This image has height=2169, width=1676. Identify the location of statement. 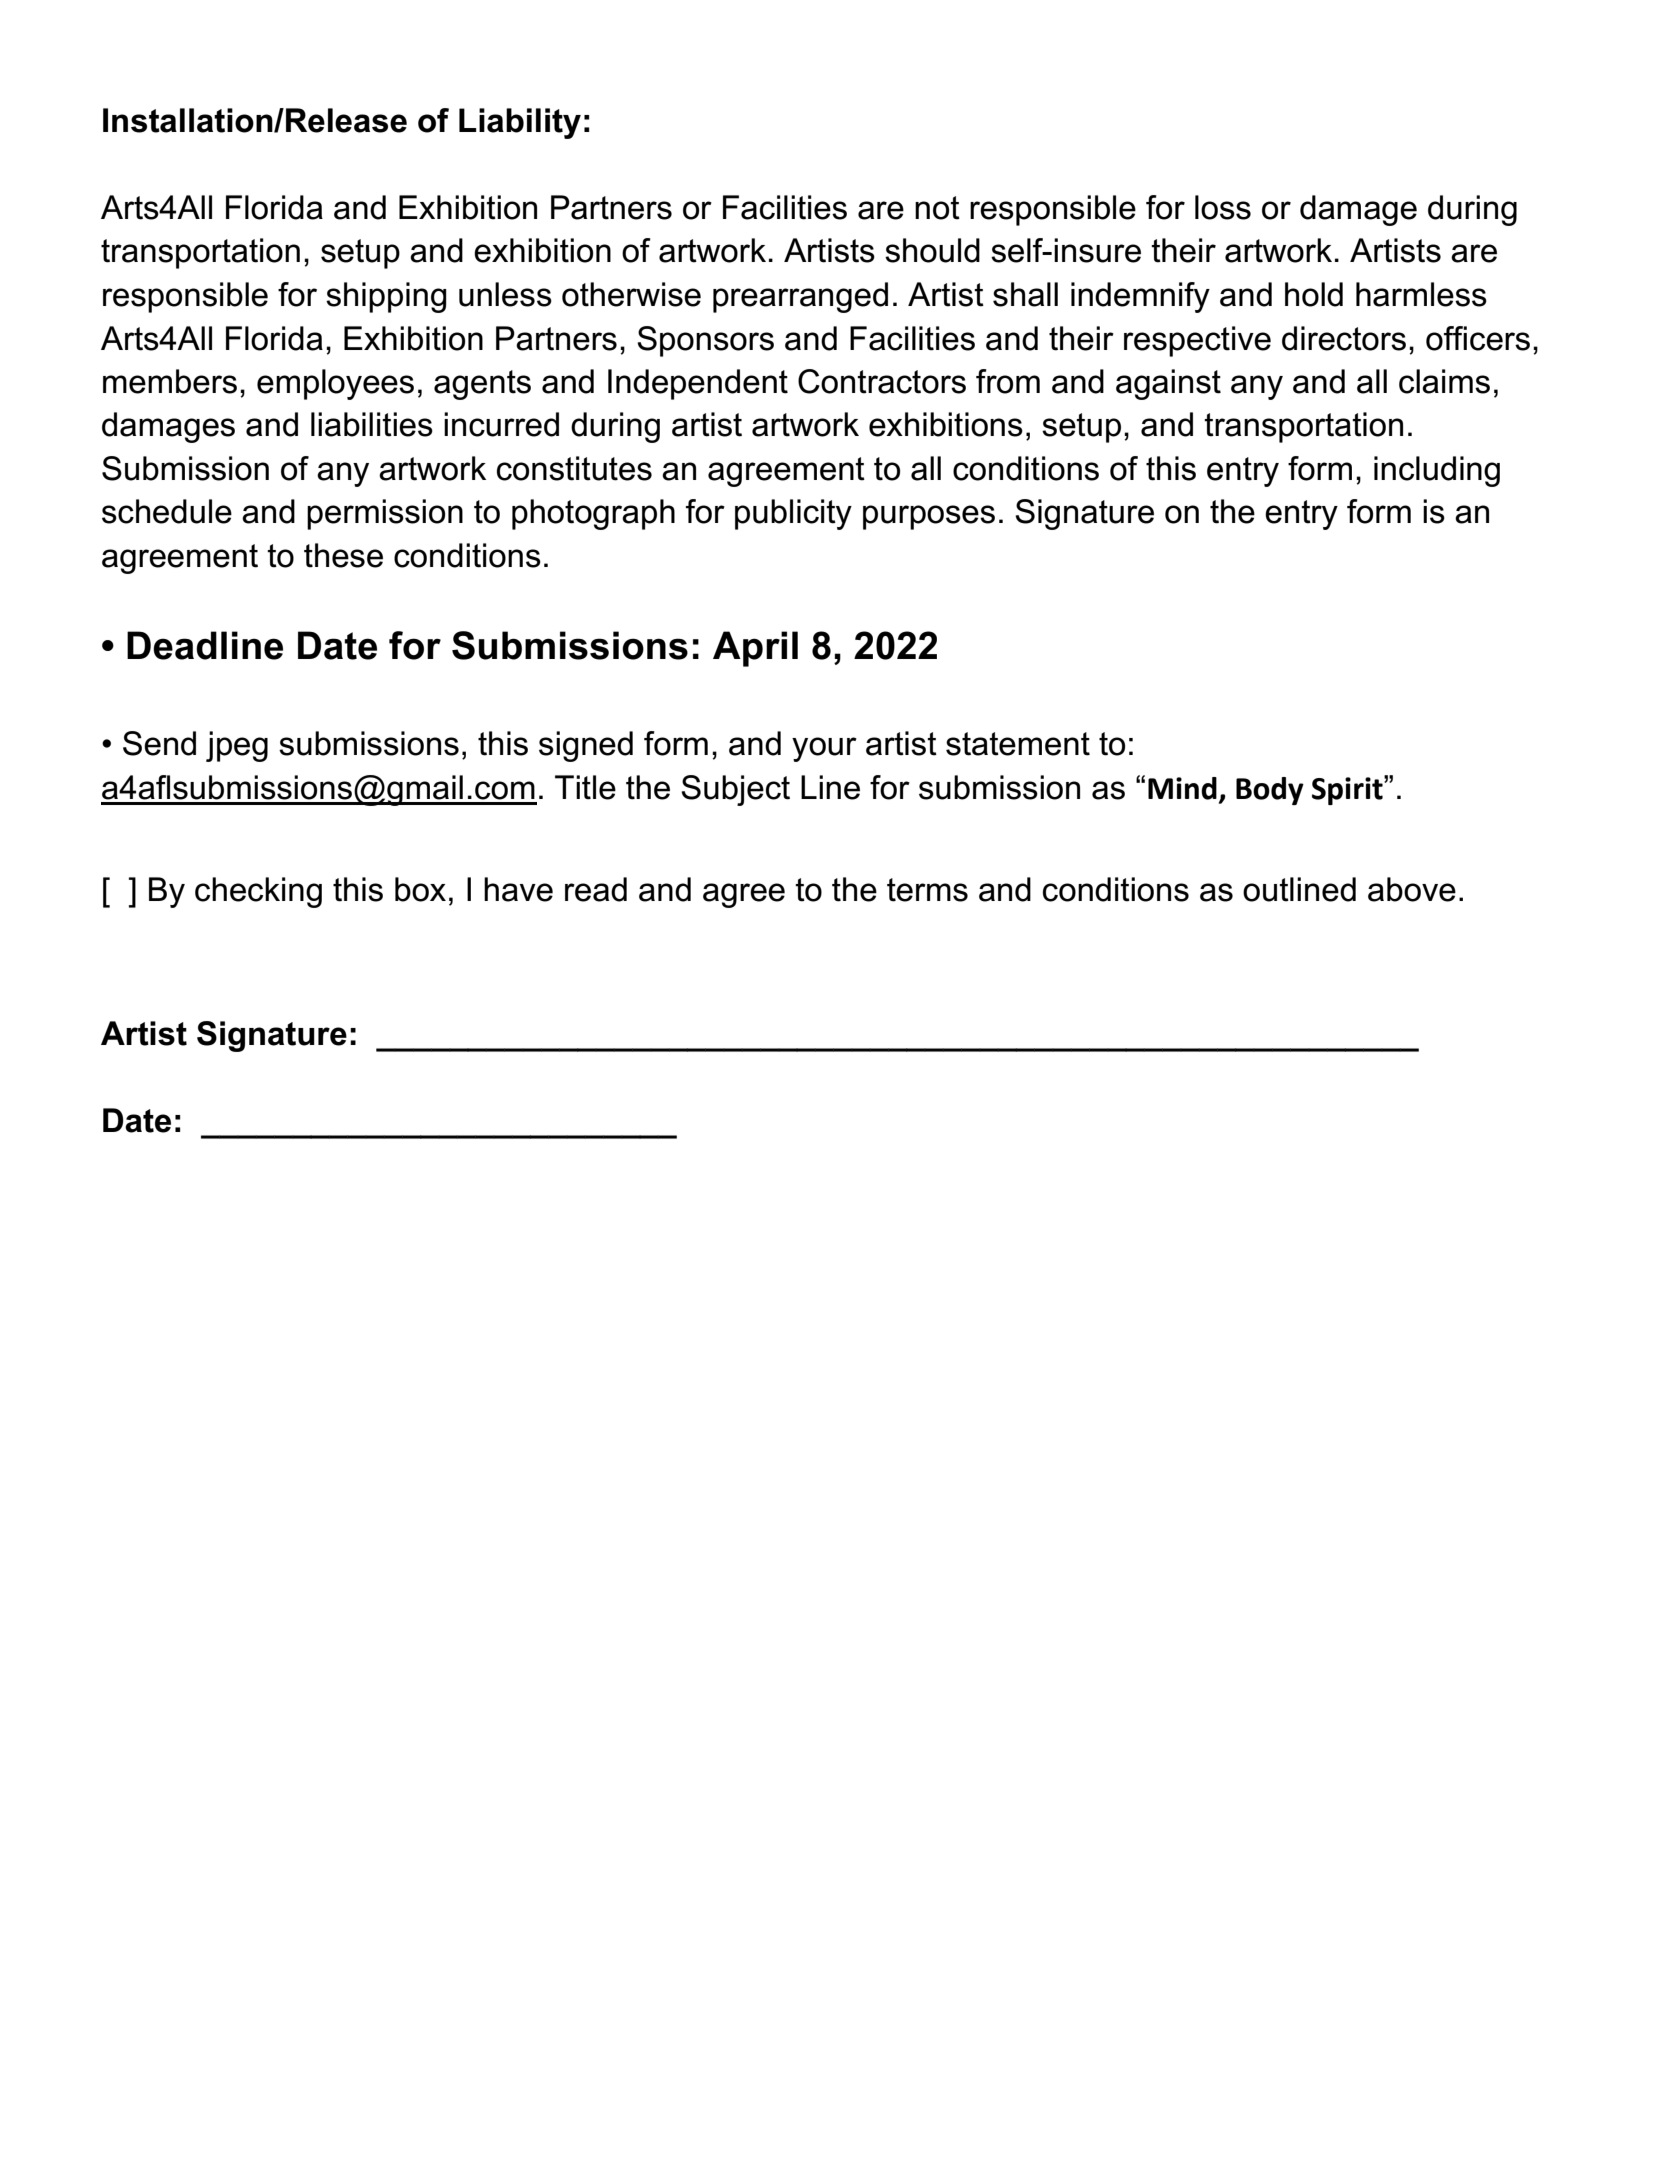
(1018, 744).
